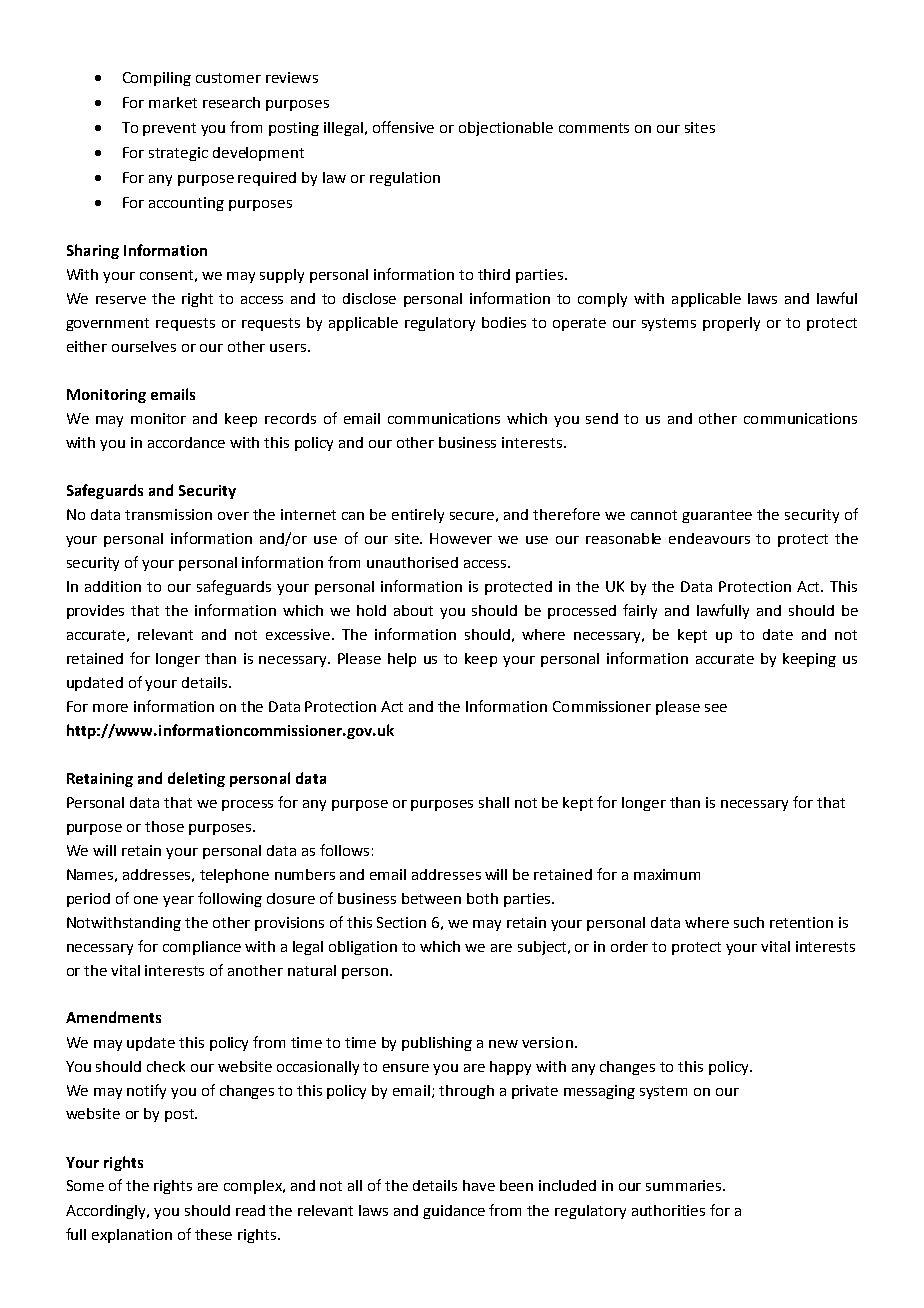  What do you see at coordinates (173, 102) in the image?
I see `market` at bounding box center [173, 102].
